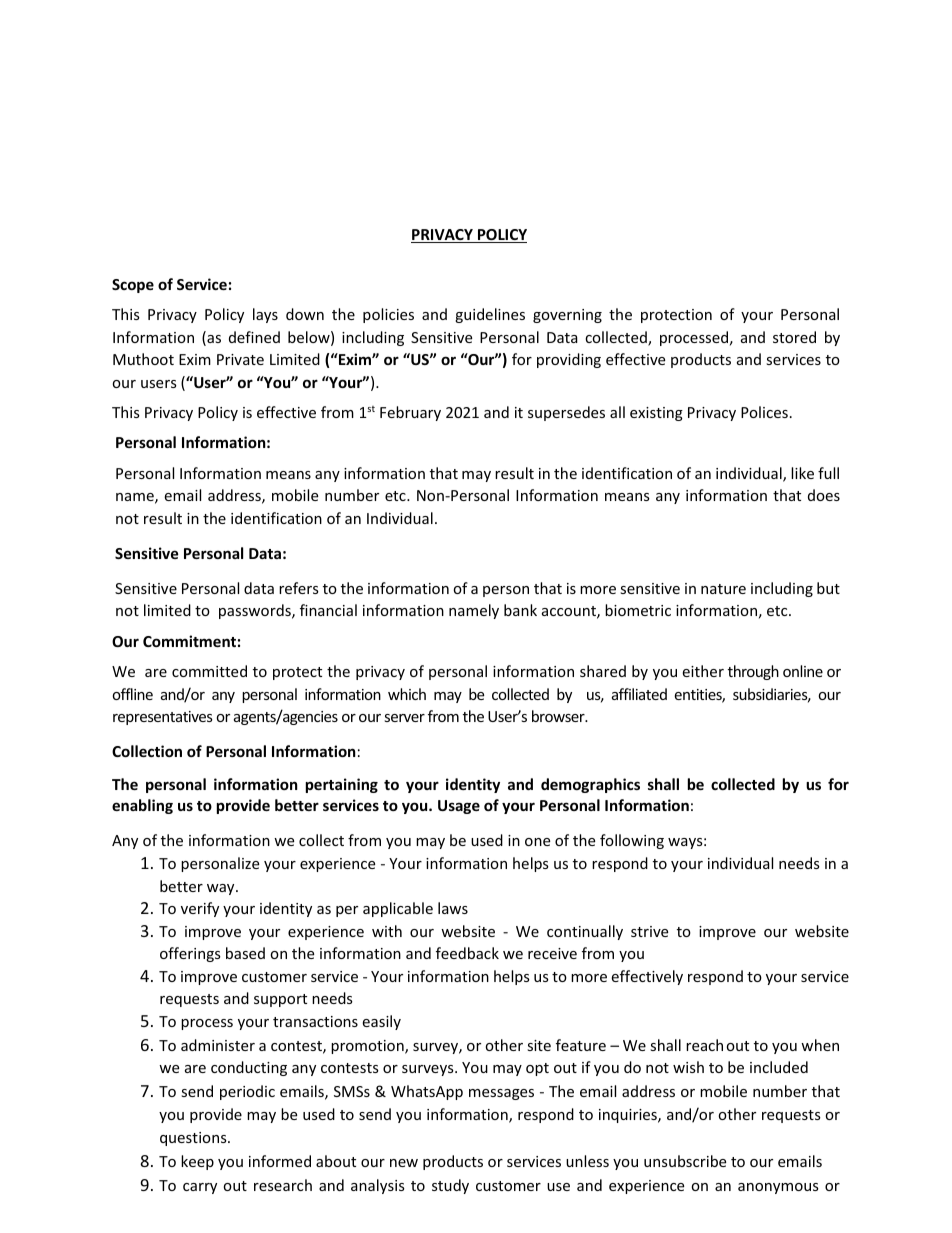 The image size is (952, 1233). Describe the element at coordinates (794, 337) in the image. I see `stored` at that location.
